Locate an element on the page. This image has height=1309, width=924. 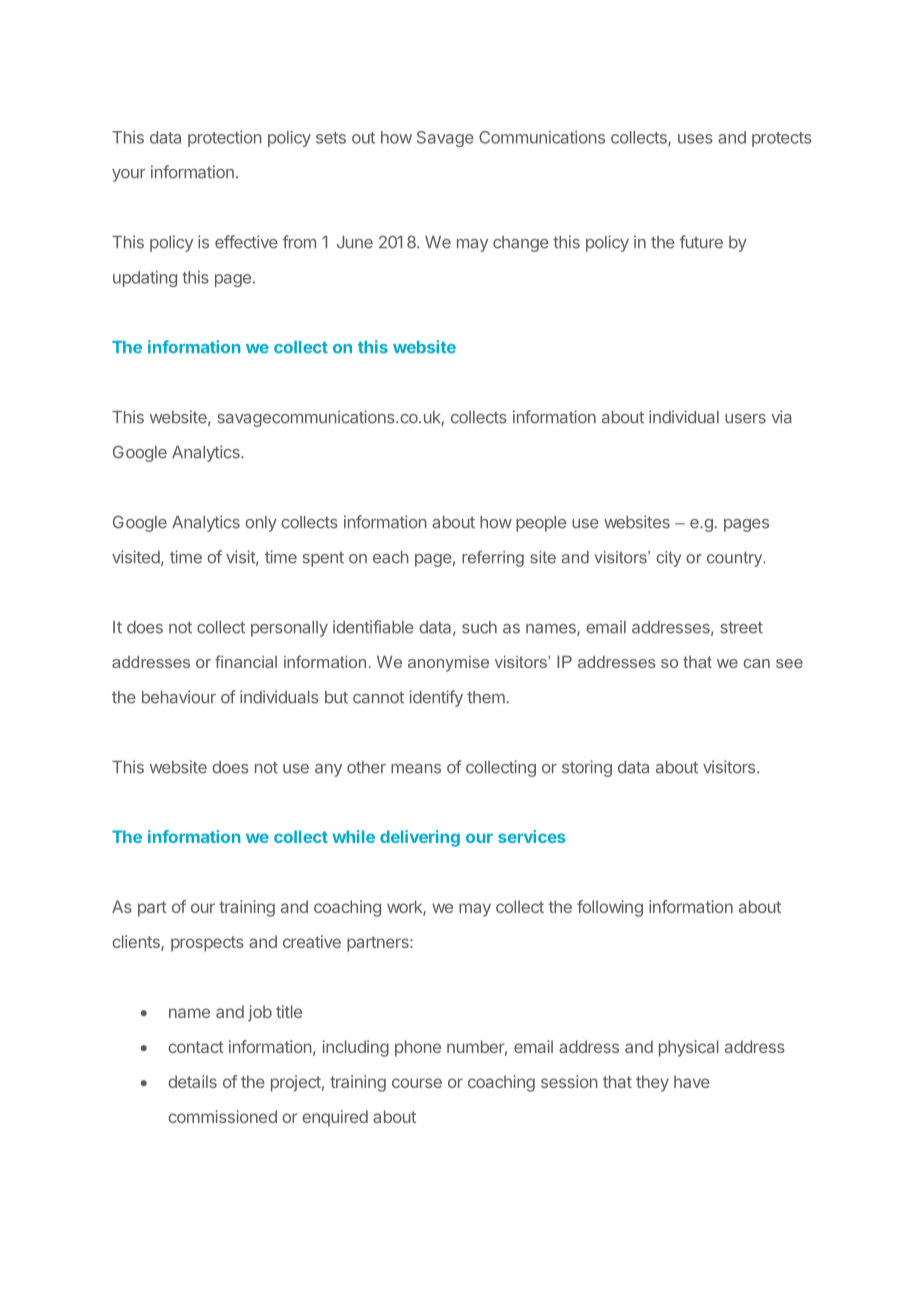
have is located at coordinates (692, 1081).
